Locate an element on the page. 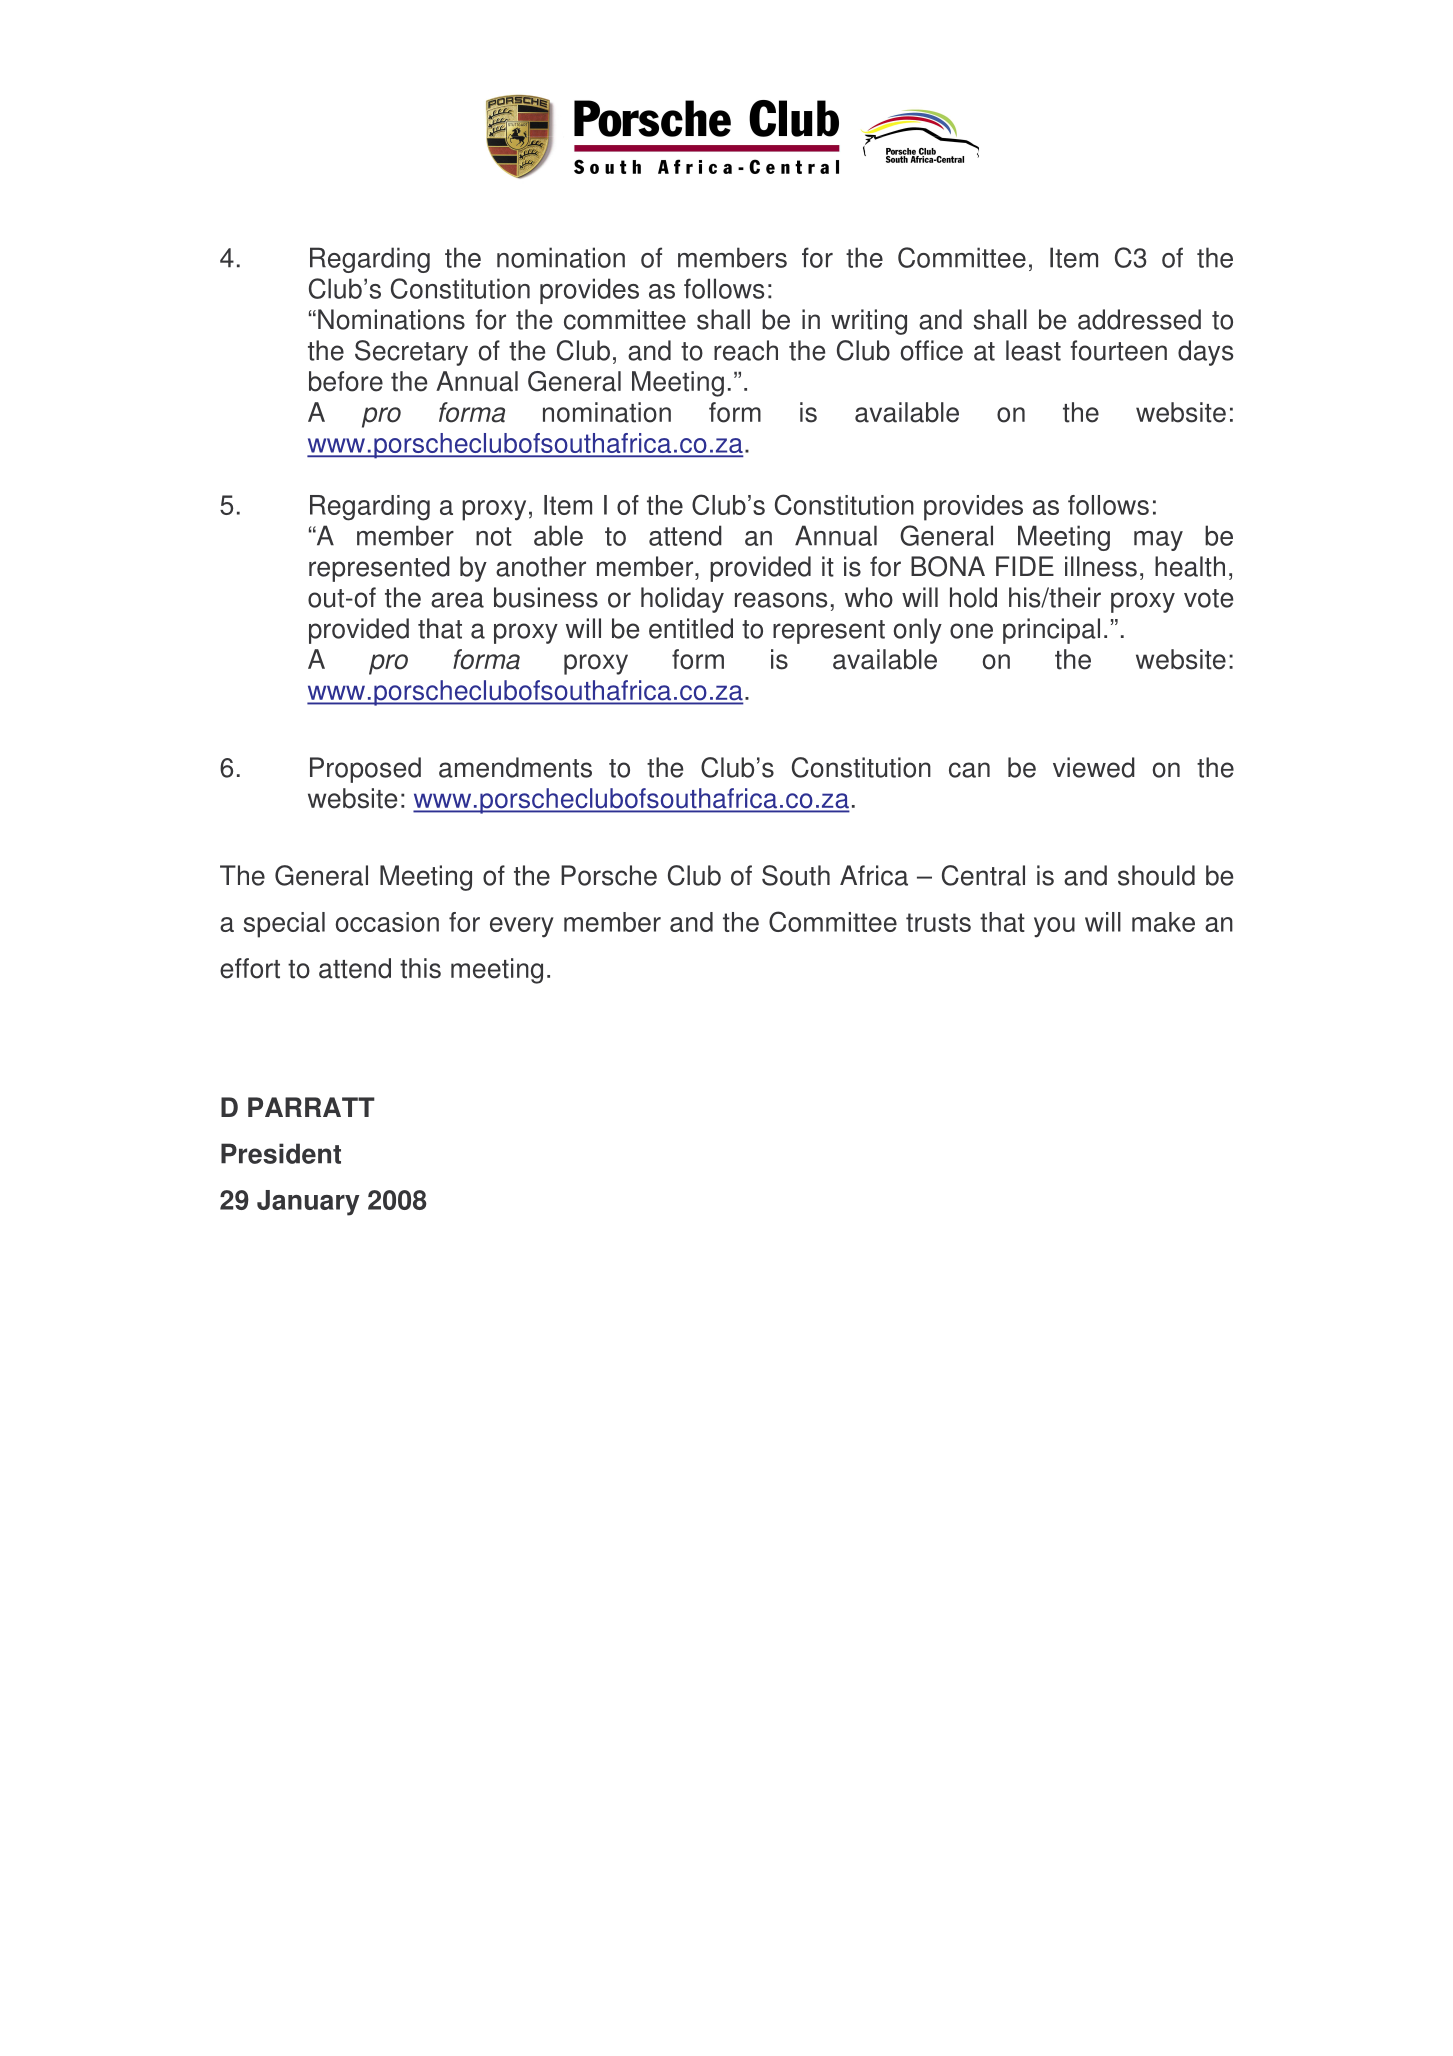 This page has width=1453, height=2056. every is located at coordinates (522, 927).
